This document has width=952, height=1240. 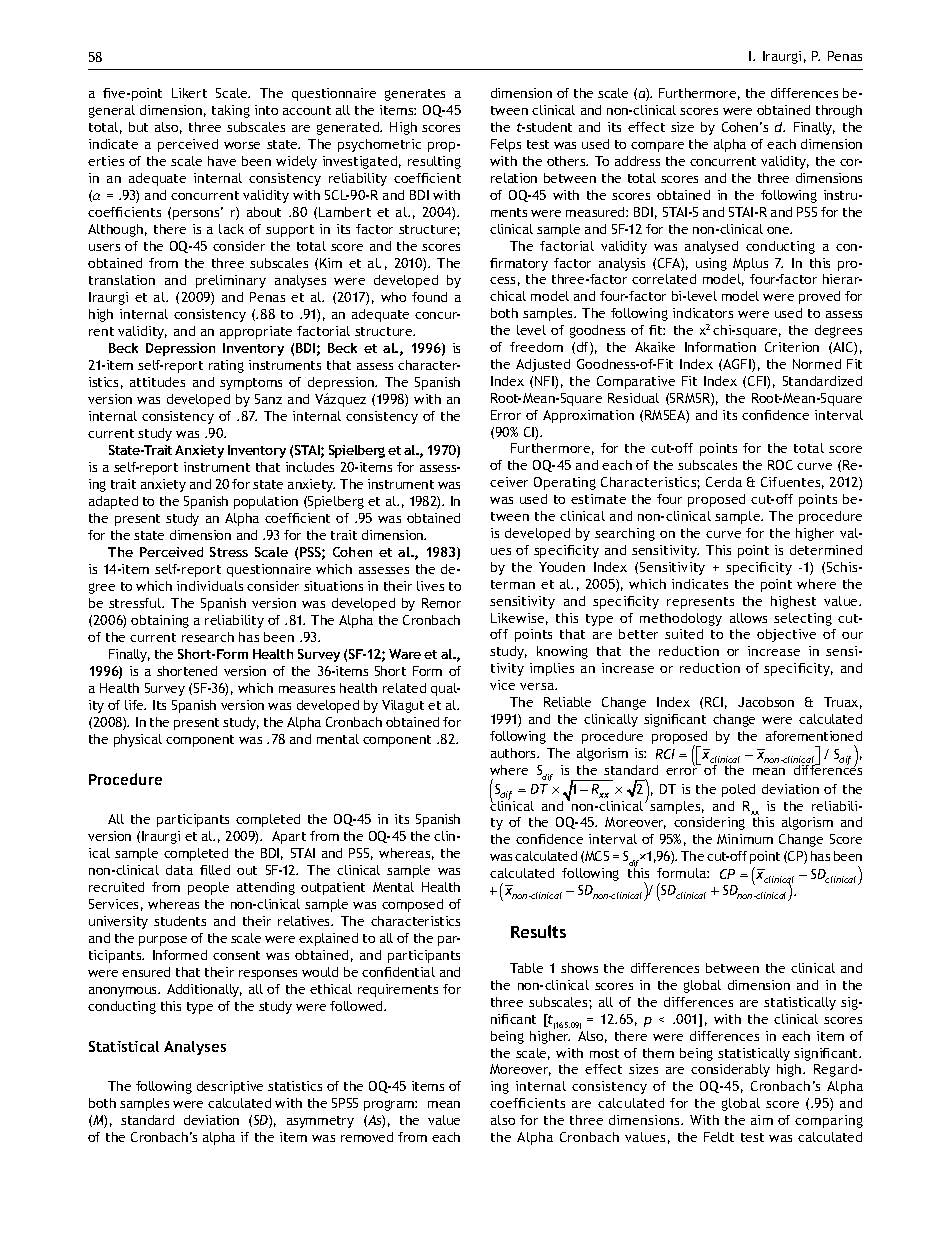 I want to click on preliminary, so click(x=231, y=281).
